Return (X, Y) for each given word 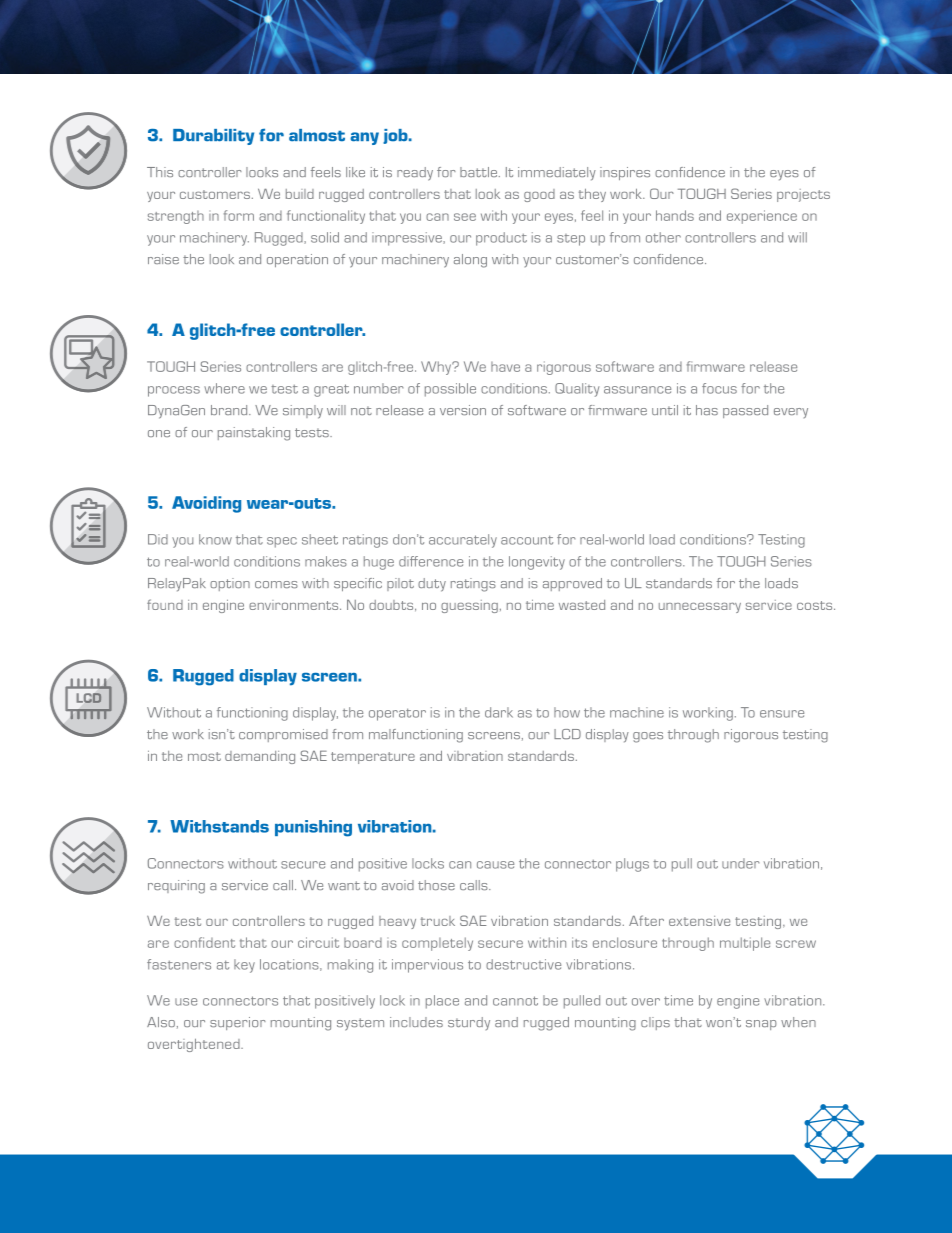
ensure (782, 714)
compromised (283, 735)
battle (478, 172)
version (463, 410)
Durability (213, 137)
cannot (515, 1001)
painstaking (254, 434)
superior (238, 1023)
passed (745, 411)
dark (499, 712)
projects (803, 195)
